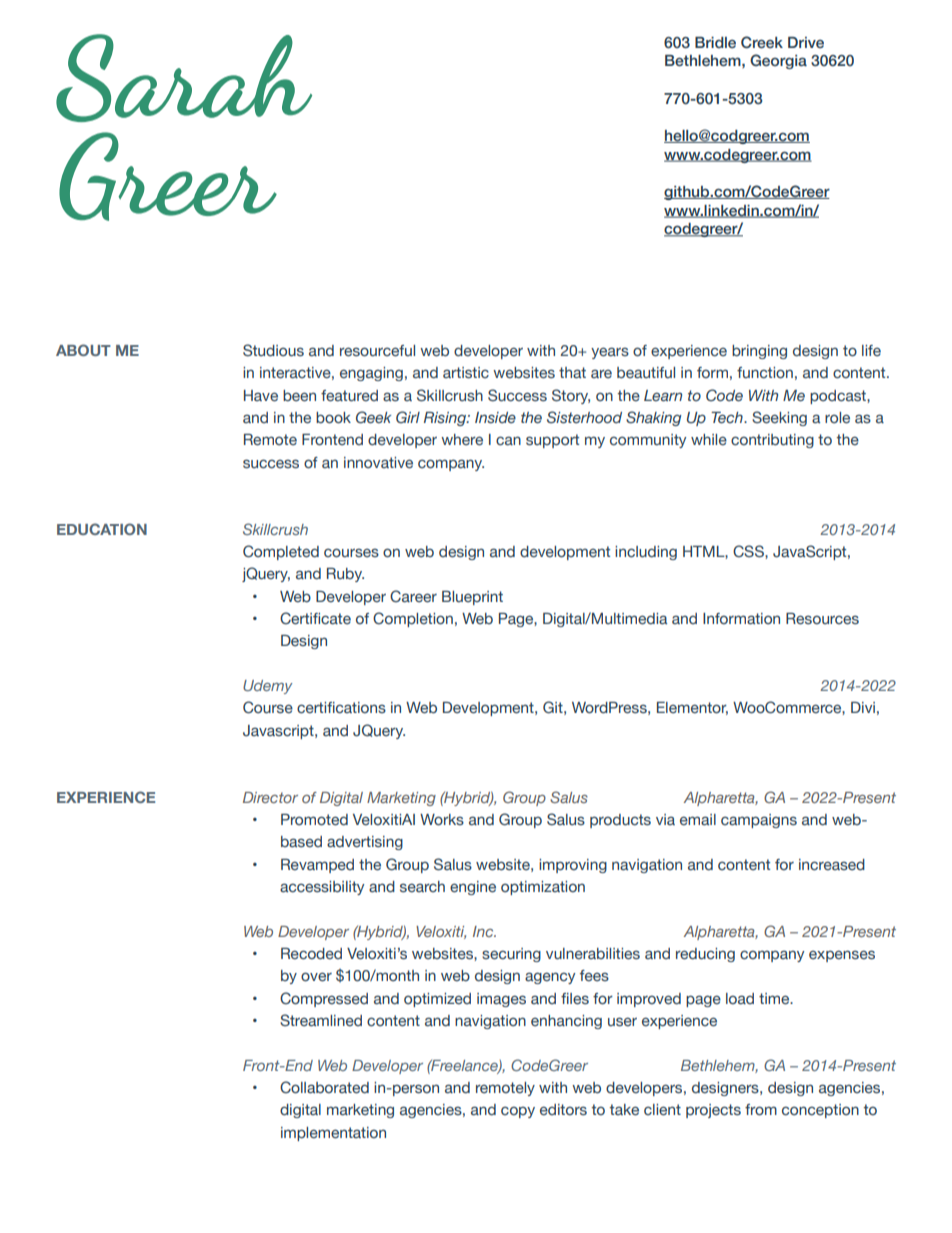 This screenshot has height=1233, width=952. Describe the element at coordinates (261, 396) in the screenshot. I see `Have` at that location.
